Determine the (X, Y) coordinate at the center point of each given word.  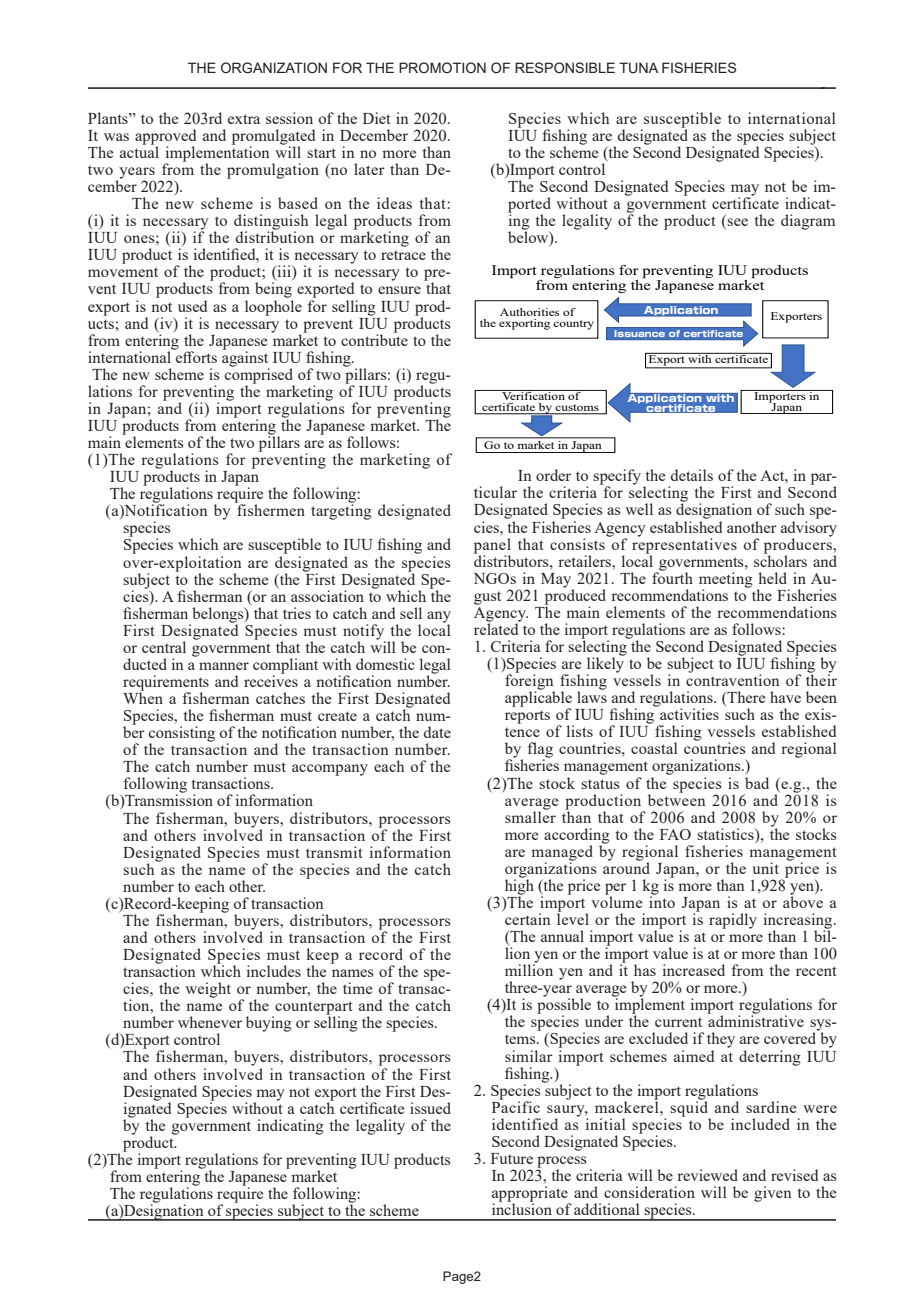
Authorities (529, 312)
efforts (195, 356)
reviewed (707, 1175)
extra (244, 119)
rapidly (733, 921)
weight (208, 990)
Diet (377, 118)
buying (269, 1024)
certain (527, 919)
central (164, 647)
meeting (726, 581)
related (497, 628)
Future (512, 1158)
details (691, 475)
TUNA (638, 68)
